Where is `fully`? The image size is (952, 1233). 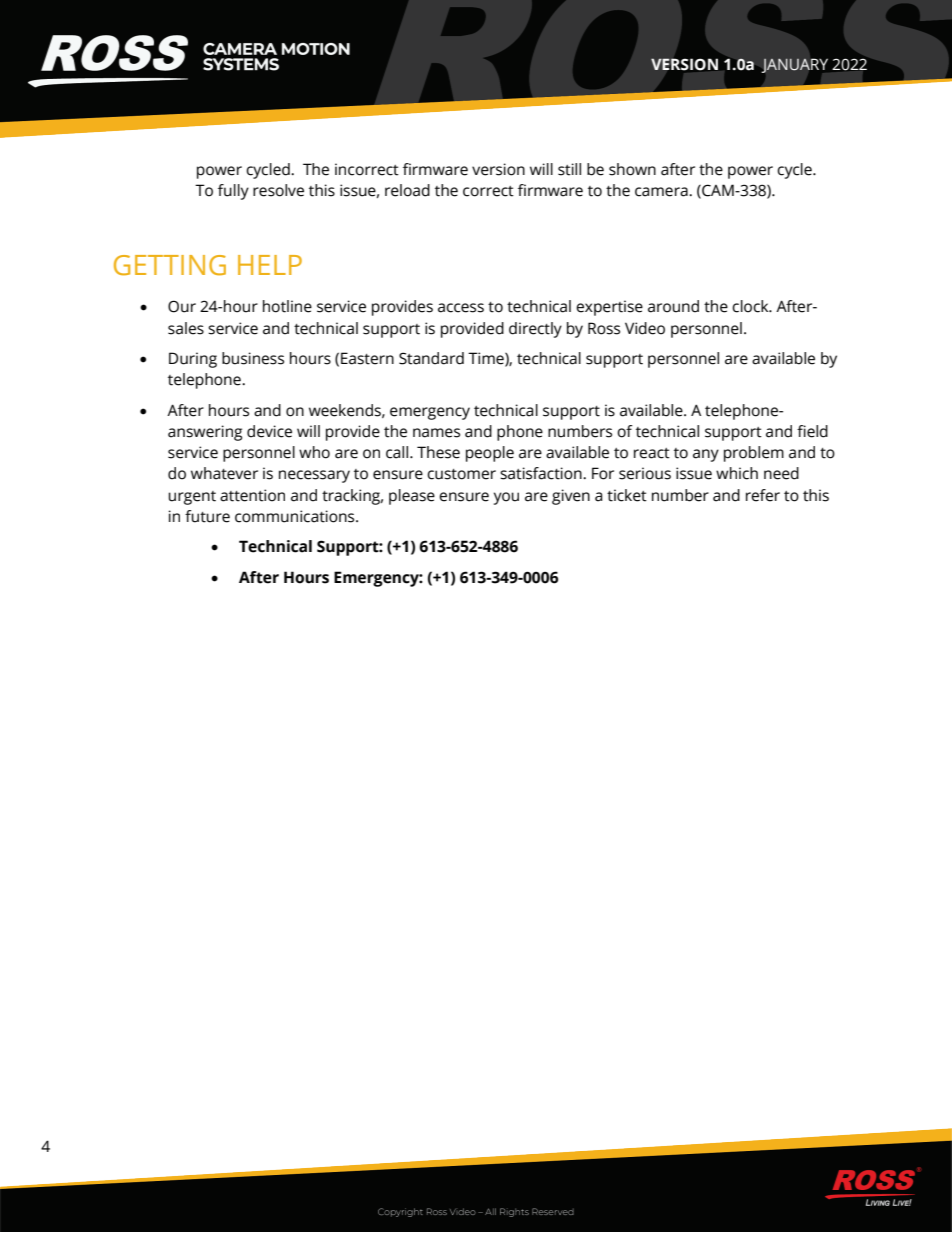
fully is located at coordinates (233, 192).
